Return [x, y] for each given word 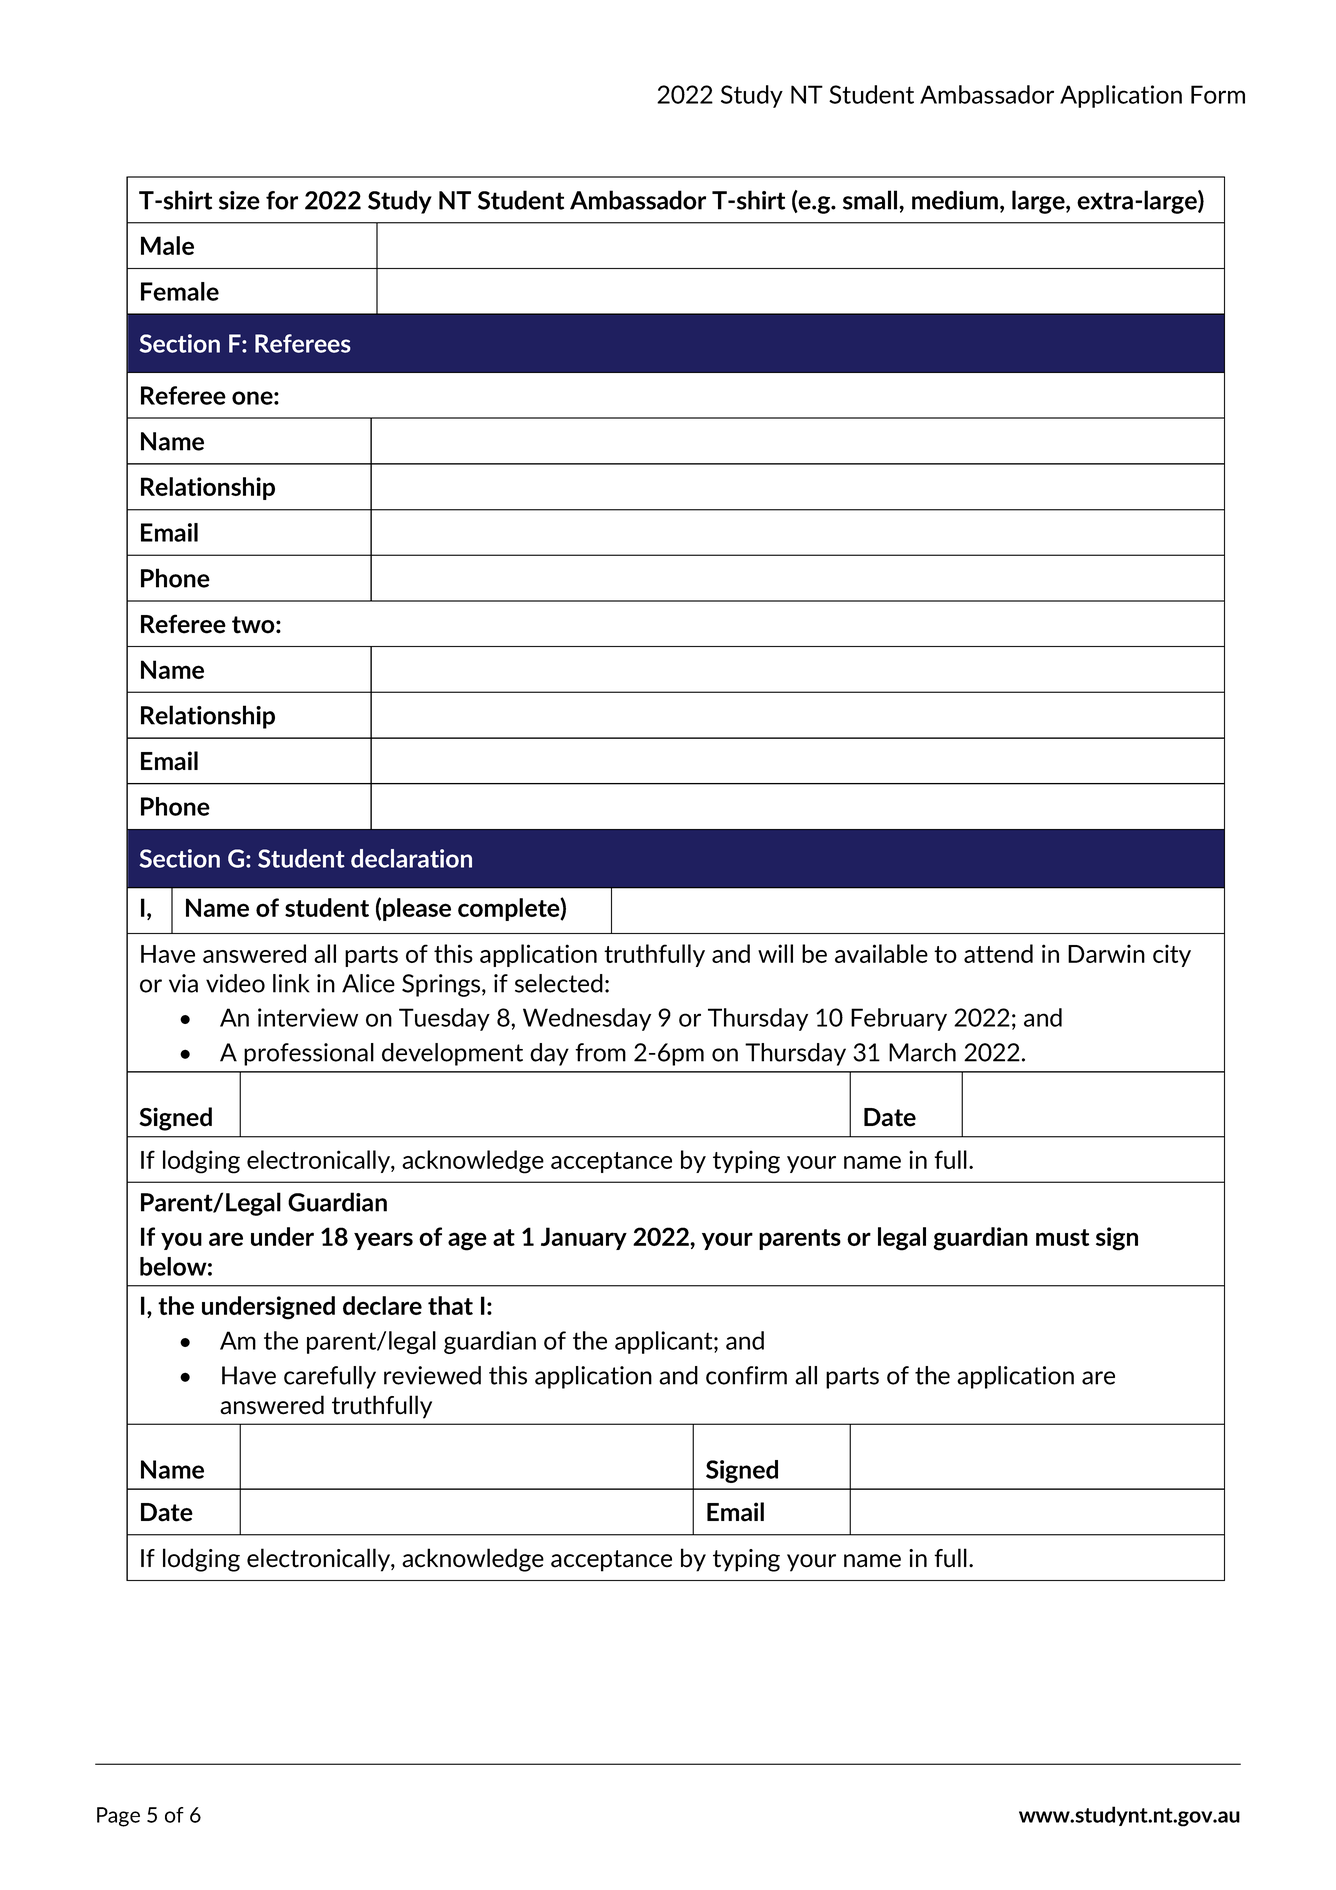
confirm [746, 1375]
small [871, 200]
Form [1218, 94]
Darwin [1106, 953]
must [1062, 1237]
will [775, 953]
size [239, 200]
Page [118, 1817]
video [235, 983]
